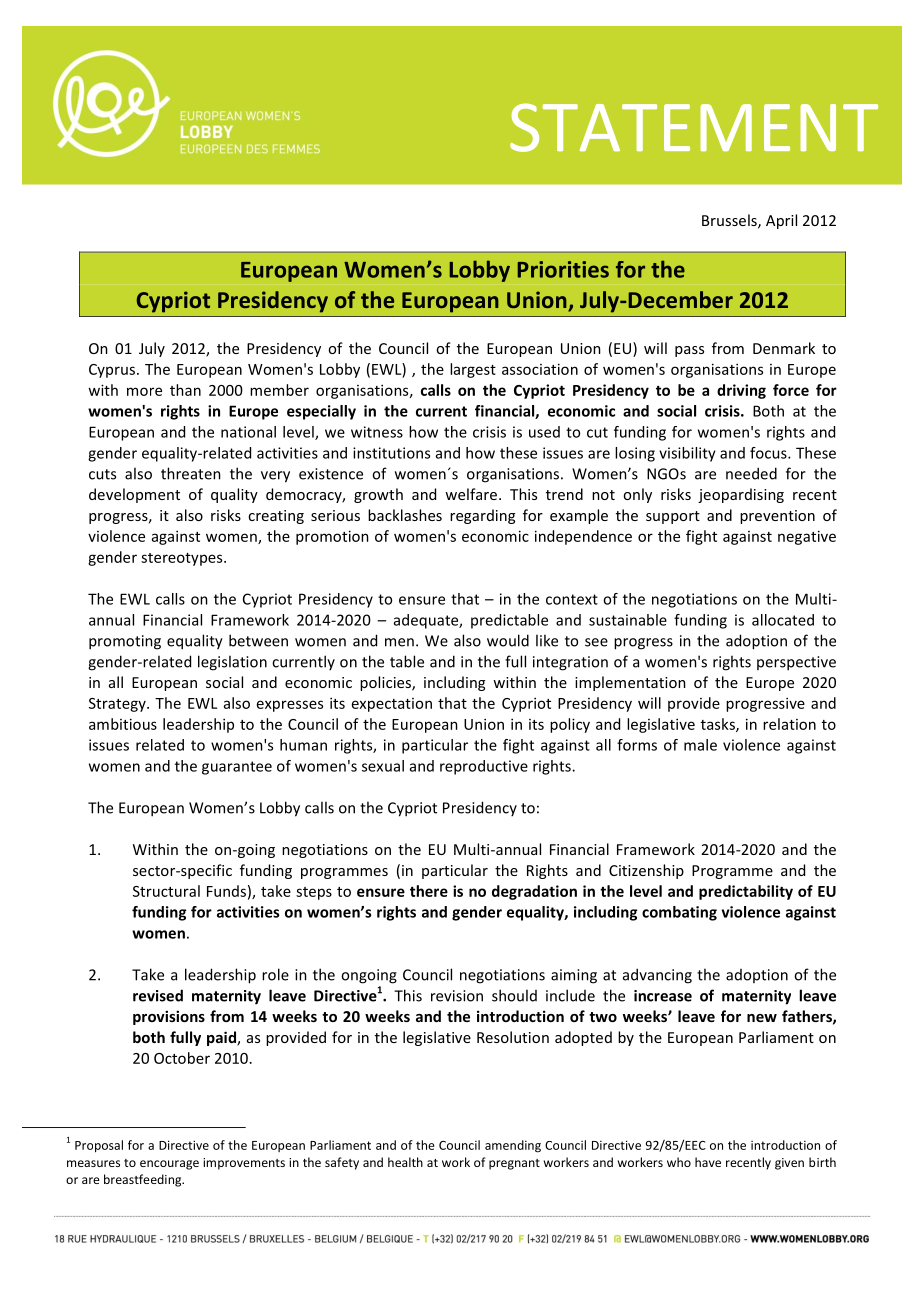 The image size is (924, 1309). What do you see at coordinates (513, 1146) in the screenshot?
I see `amending` at bounding box center [513, 1146].
